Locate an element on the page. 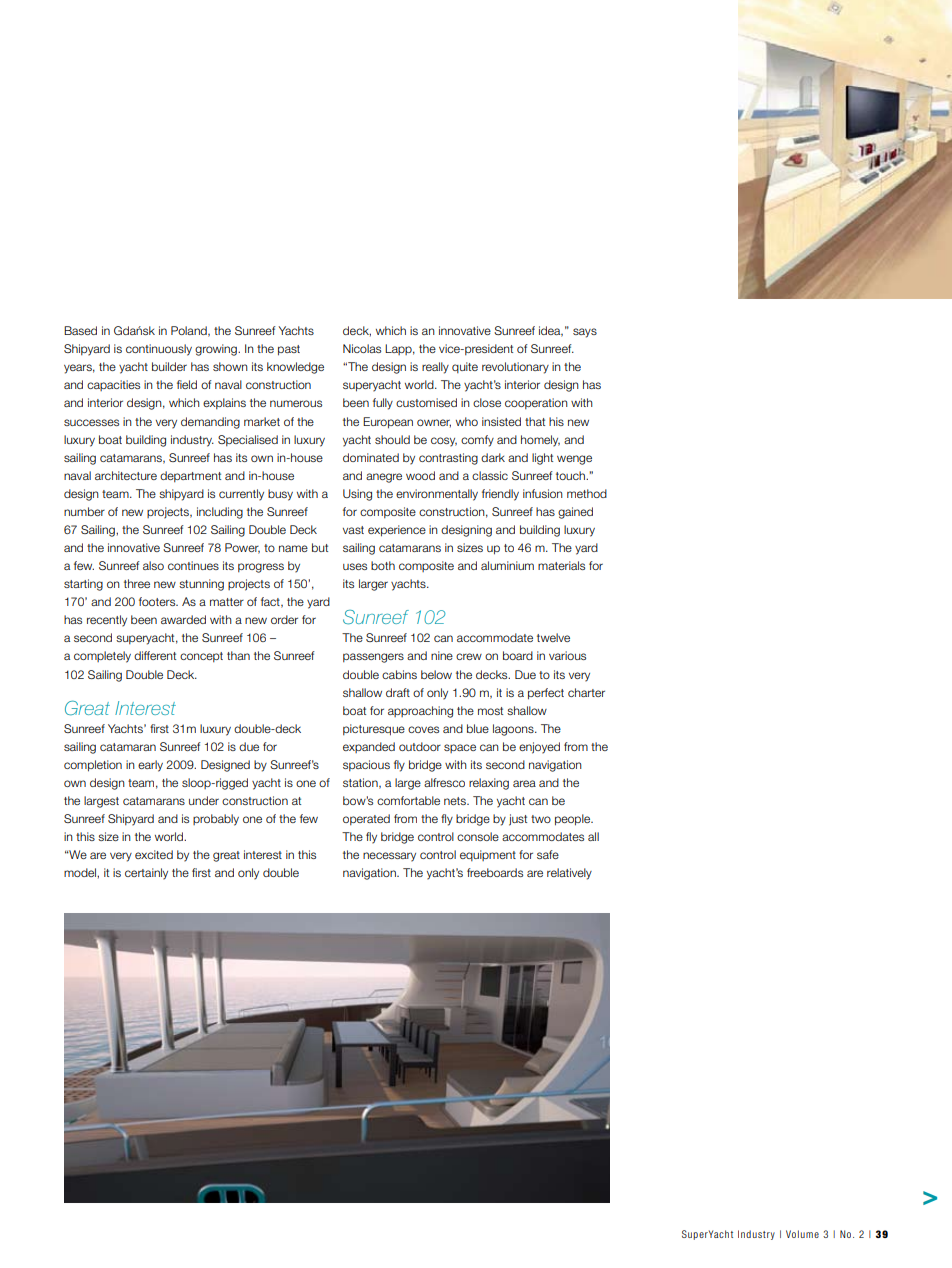 The width and height of the image is (952, 1268). continuously is located at coordinates (159, 350).
